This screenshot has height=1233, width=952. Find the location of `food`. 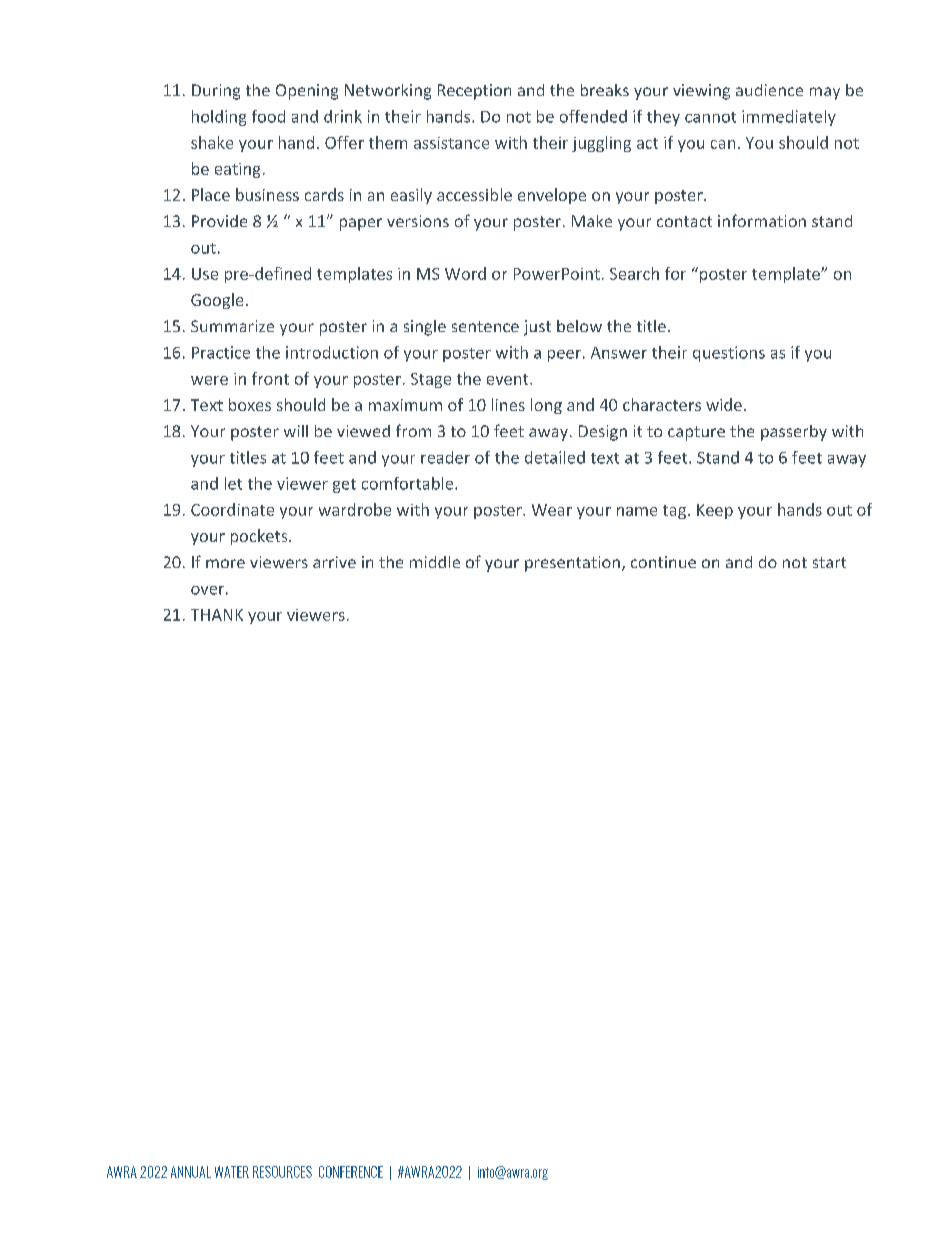

food is located at coordinates (268, 116).
